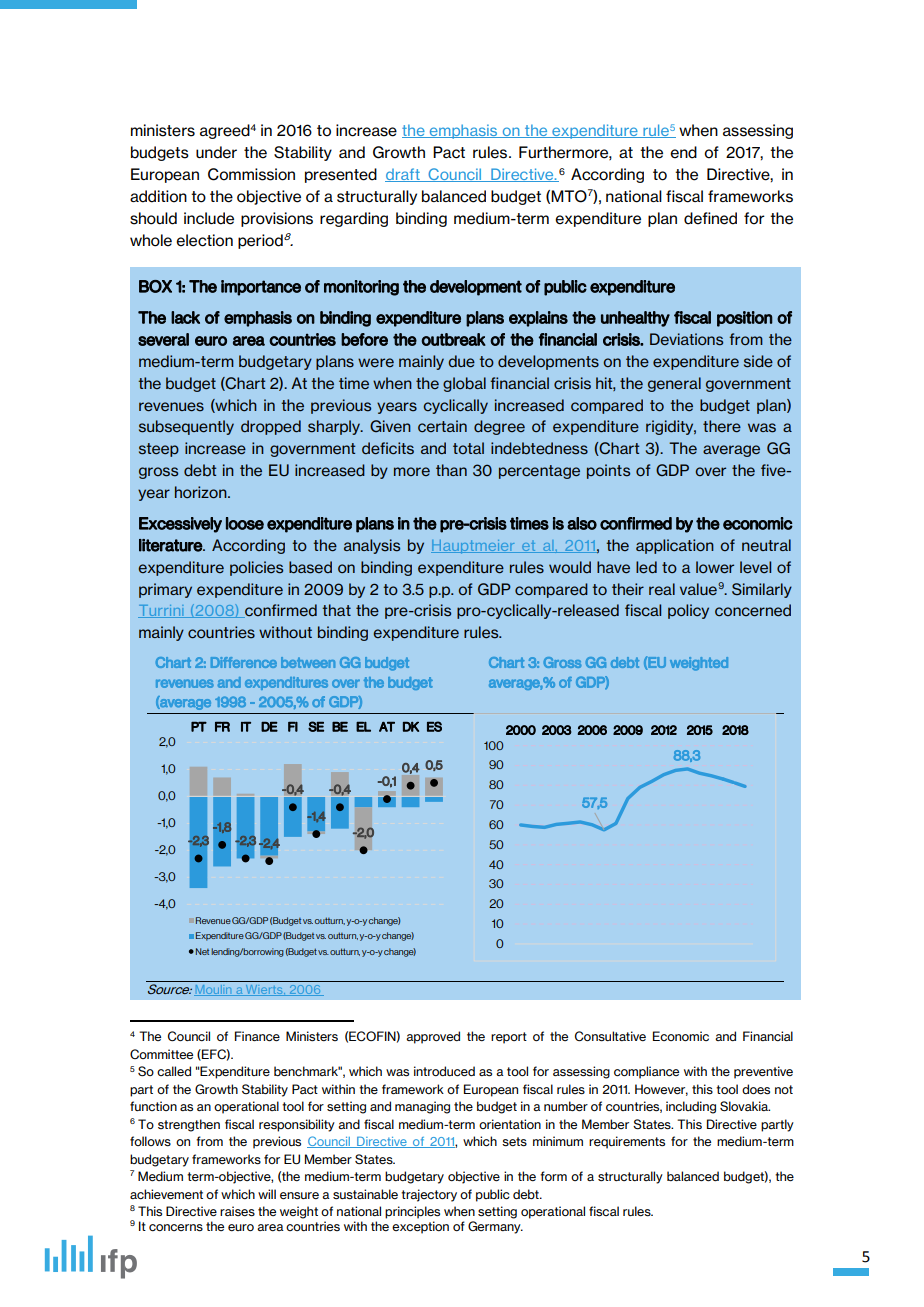 The height and width of the document is (1307, 924). What do you see at coordinates (722, 426) in the document?
I see `there` at bounding box center [722, 426].
